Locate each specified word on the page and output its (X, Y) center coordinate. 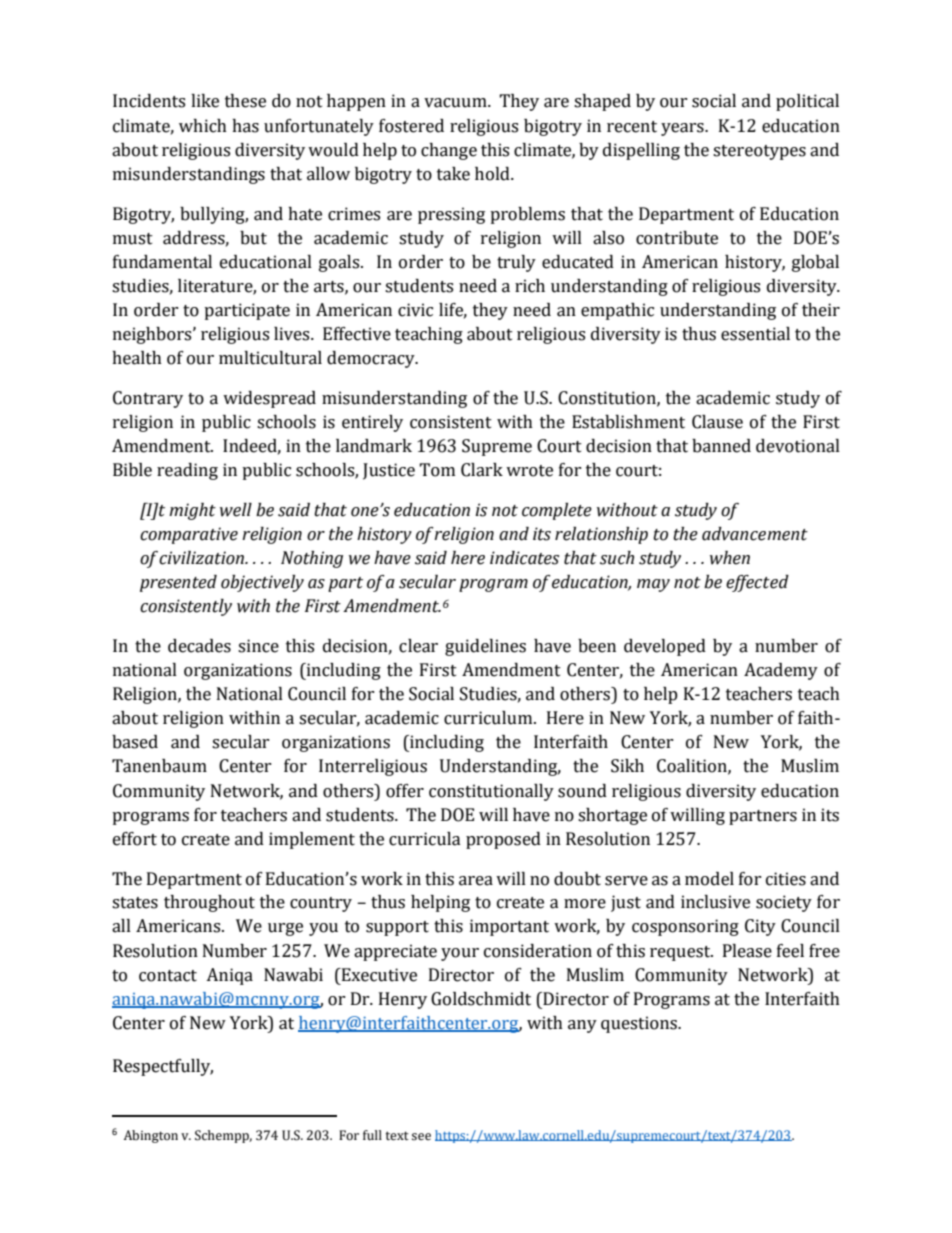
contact (168, 976)
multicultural (270, 358)
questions (640, 1024)
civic (415, 310)
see (421, 1137)
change (449, 151)
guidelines (485, 647)
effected (757, 583)
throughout (209, 903)
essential (755, 334)
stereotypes (759, 152)
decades (199, 646)
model (709, 879)
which (203, 126)
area (476, 881)
